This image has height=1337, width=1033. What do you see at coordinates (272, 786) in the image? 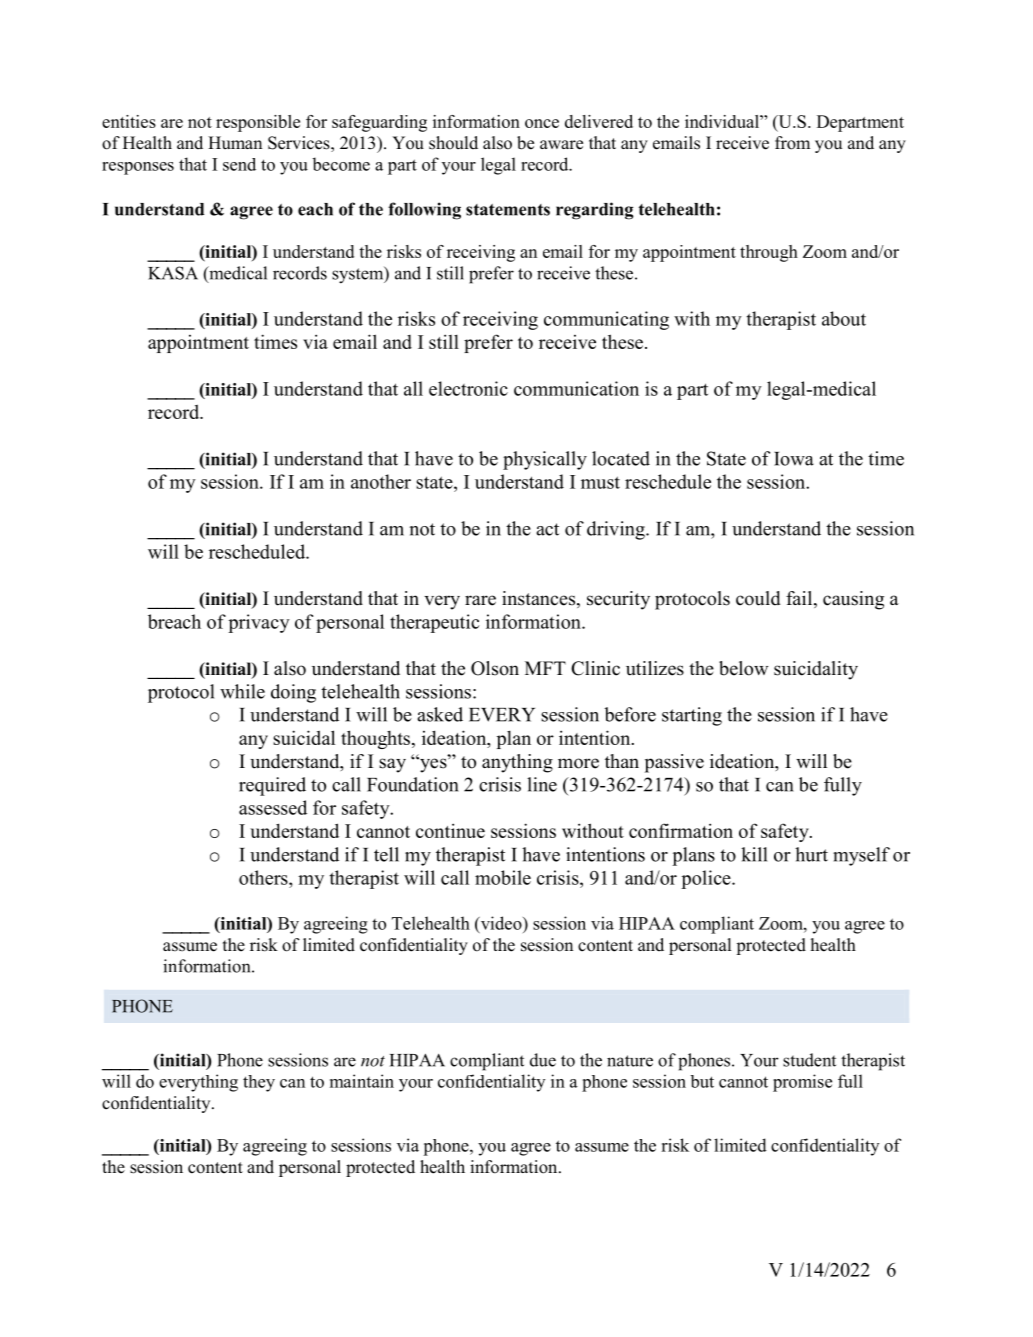
I see `required` at bounding box center [272, 786].
